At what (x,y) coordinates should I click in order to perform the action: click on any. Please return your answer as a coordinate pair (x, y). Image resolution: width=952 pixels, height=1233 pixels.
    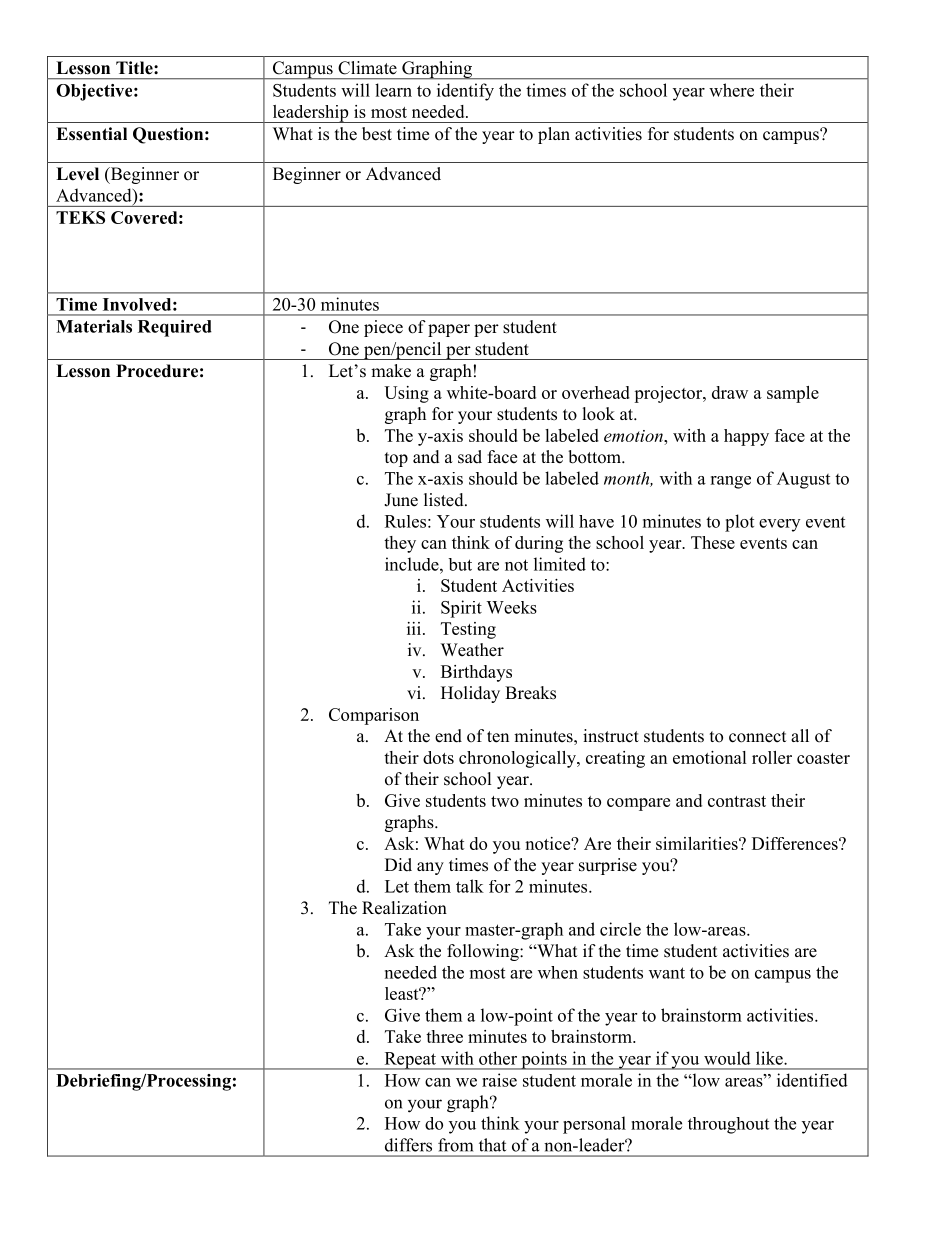
    Looking at the image, I should click on (430, 868).
